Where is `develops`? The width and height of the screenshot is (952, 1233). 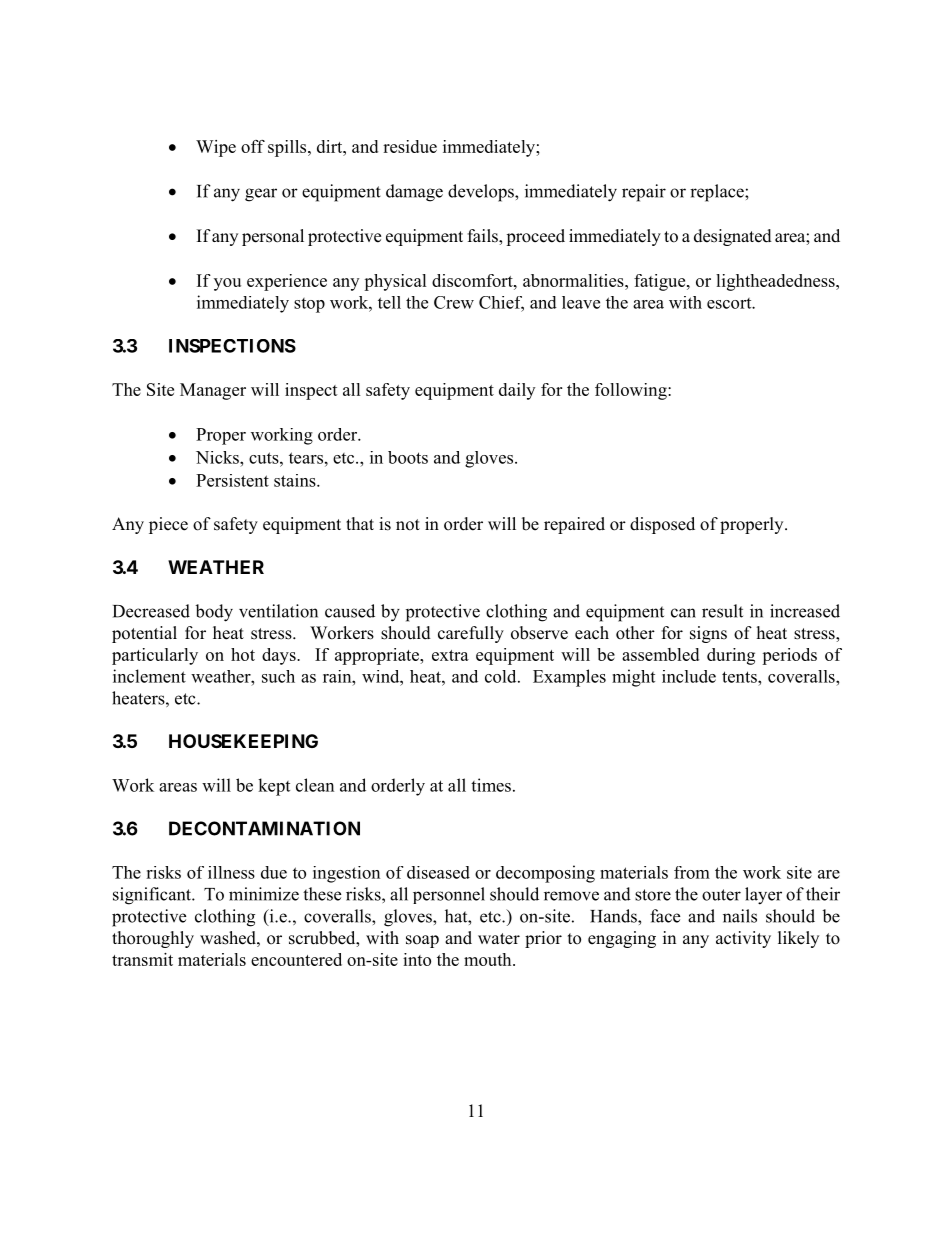 develops is located at coordinates (482, 193).
